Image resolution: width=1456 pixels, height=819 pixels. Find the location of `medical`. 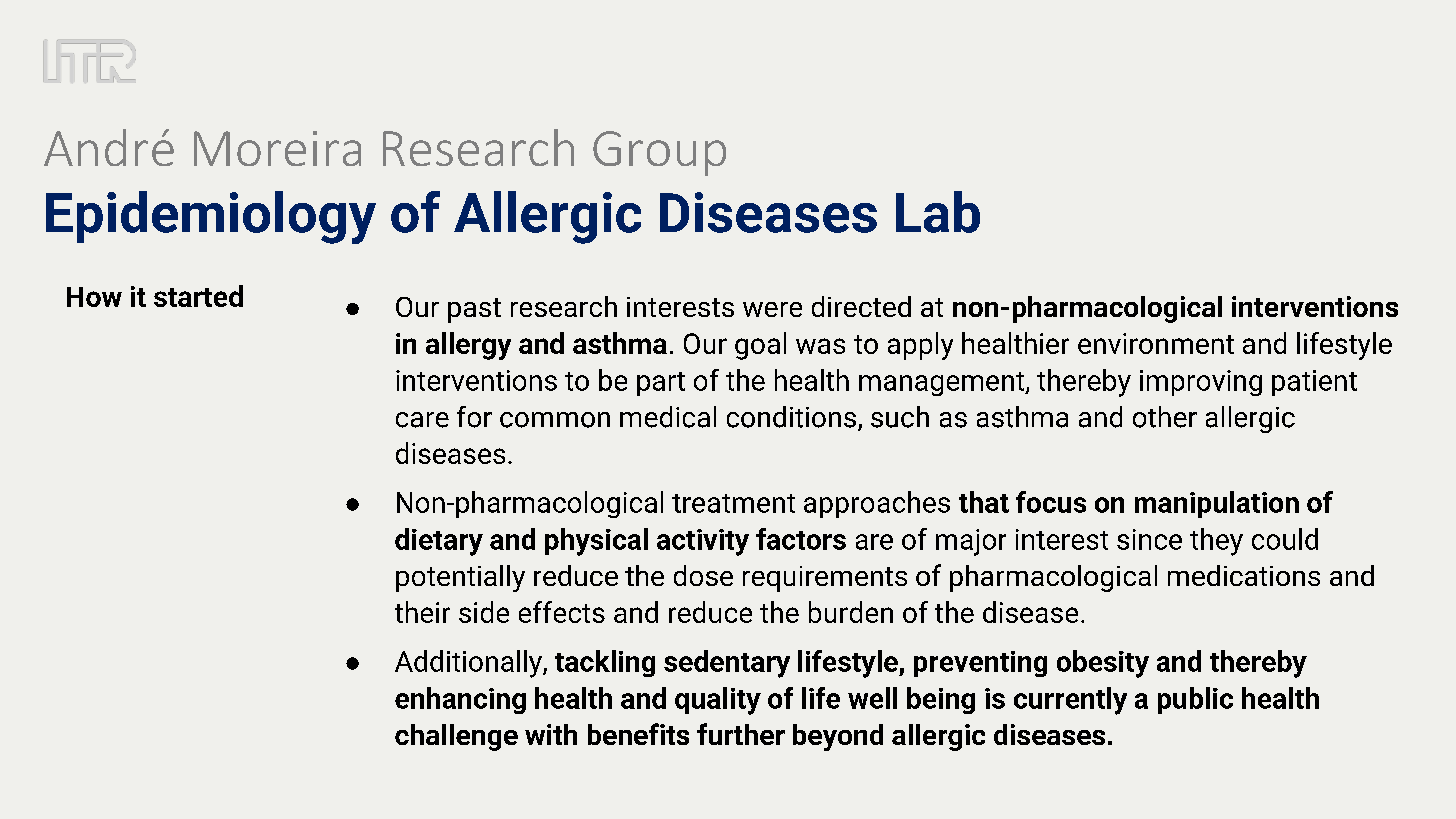

medical is located at coordinates (668, 417).
